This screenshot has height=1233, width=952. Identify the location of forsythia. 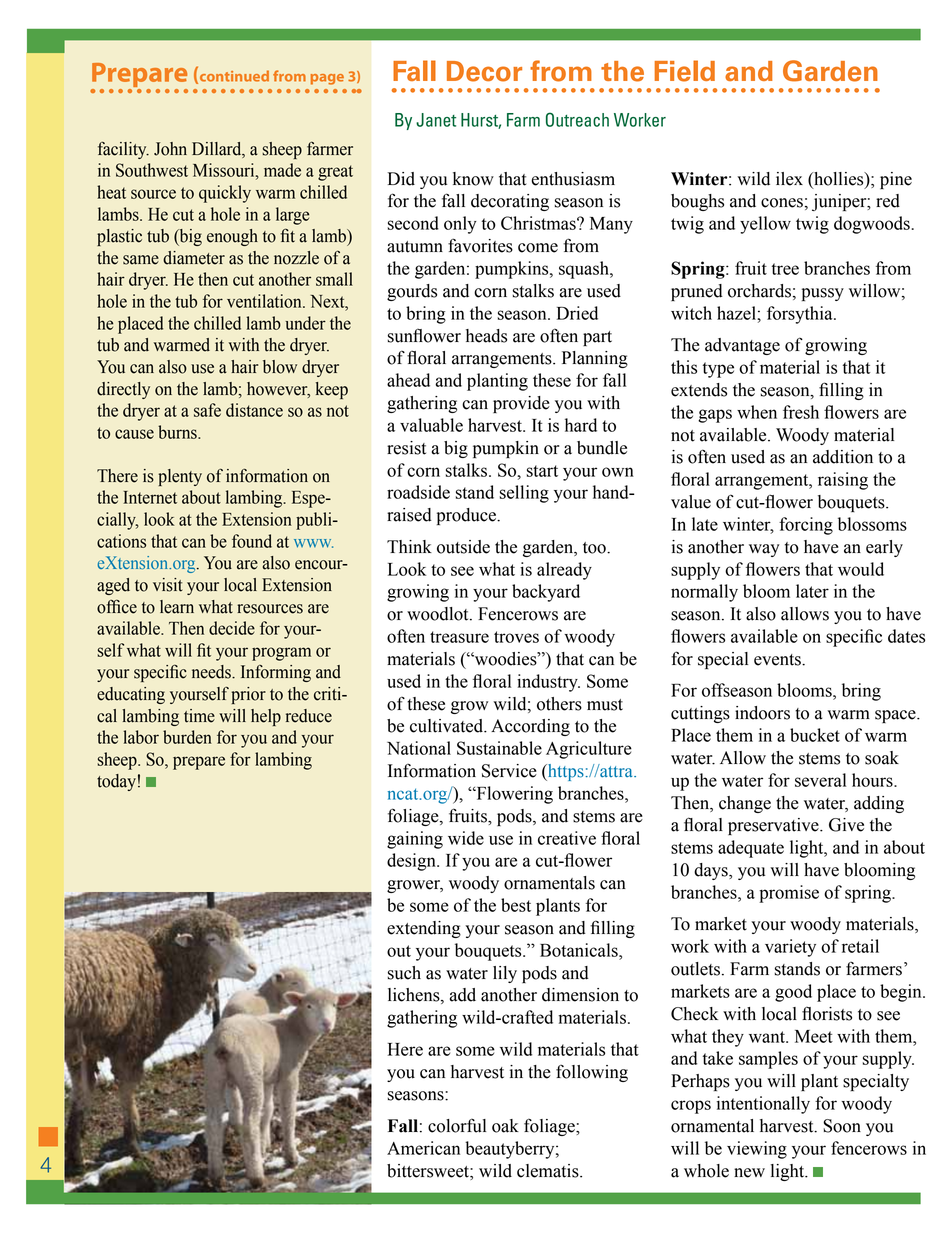
(801, 315).
